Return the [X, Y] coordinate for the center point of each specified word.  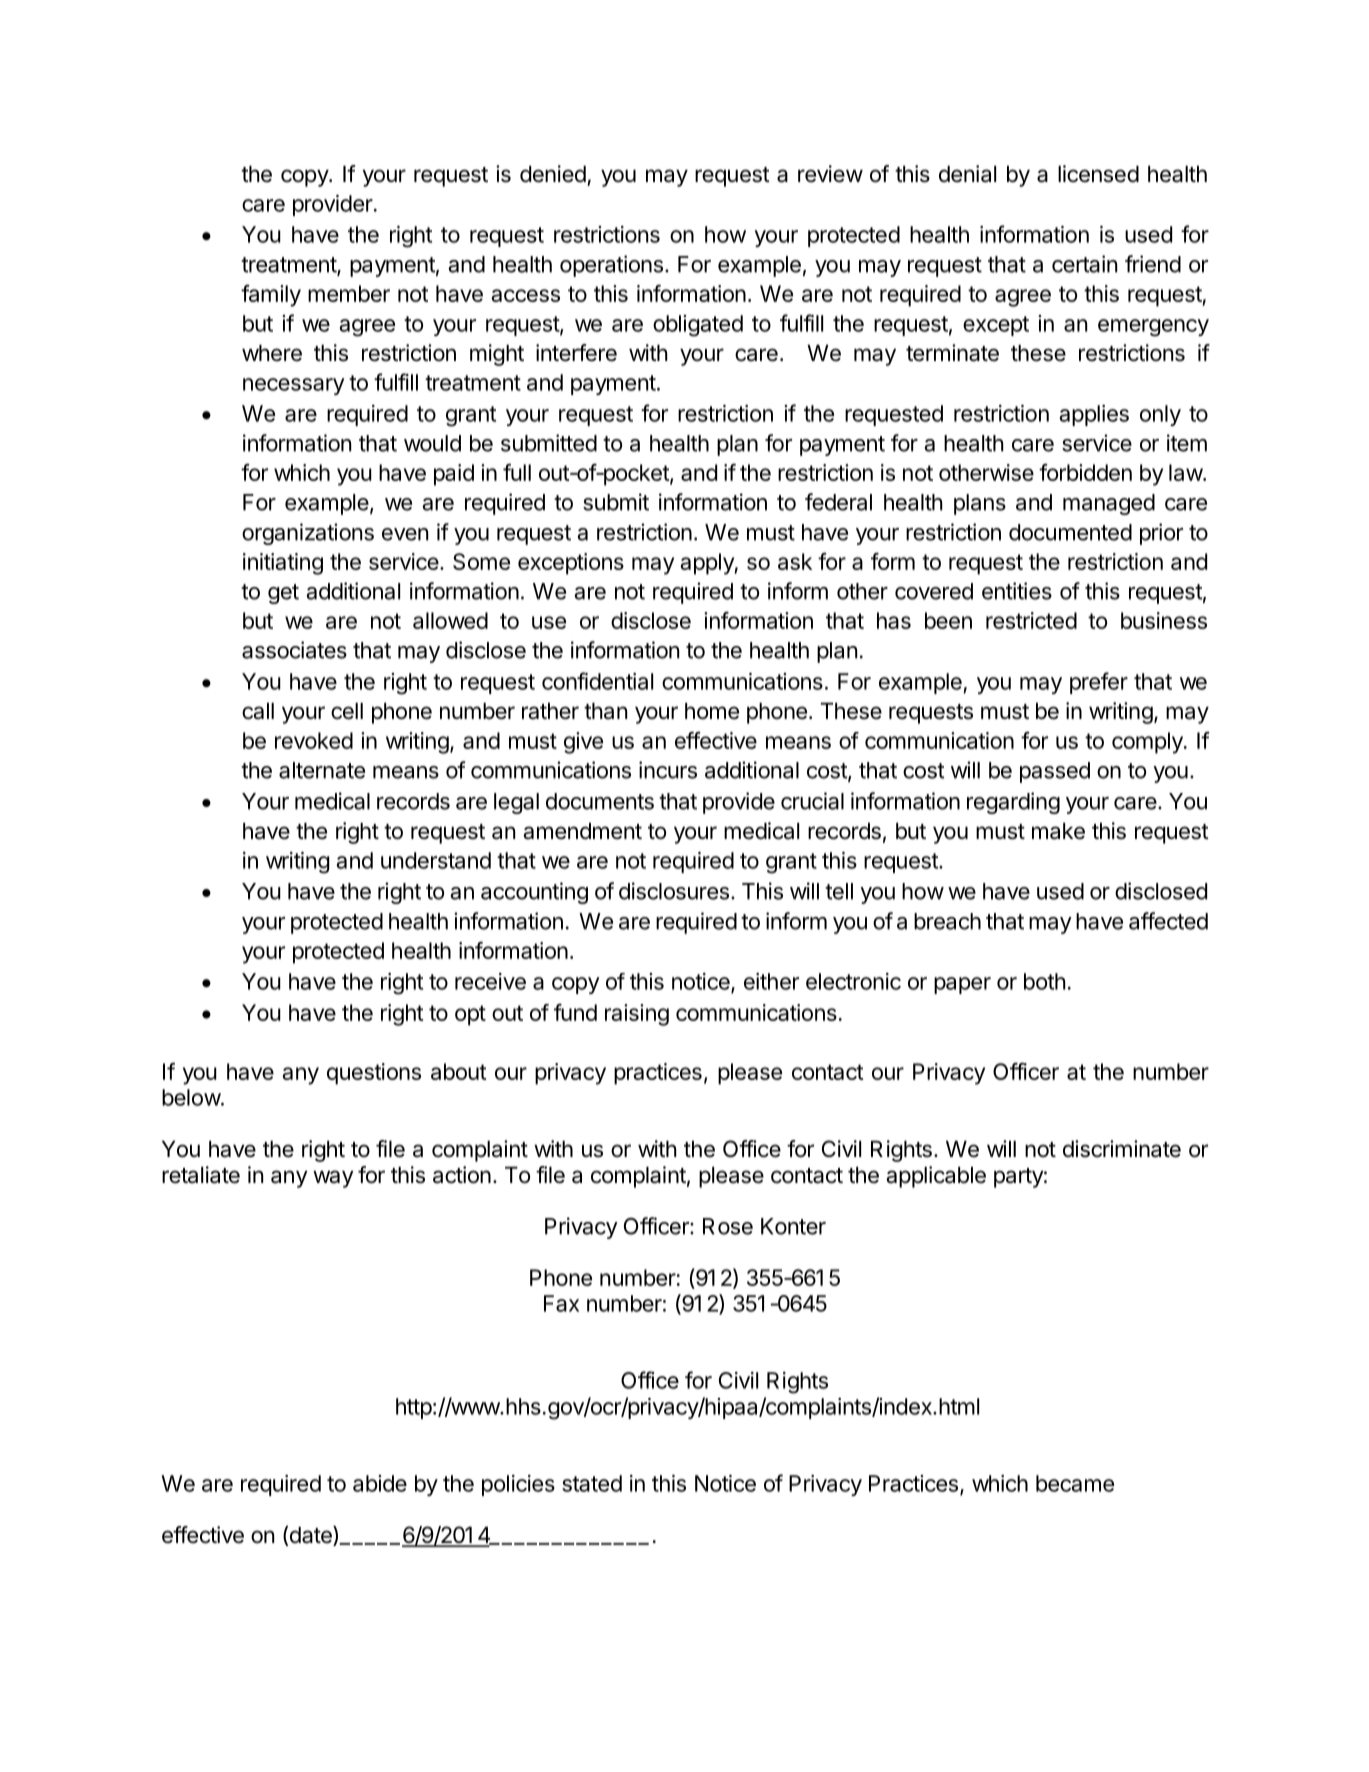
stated [592, 1483]
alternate [322, 770]
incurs [668, 770]
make [1058, 831]
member [349, 293]
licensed [1098, 174]
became [1075, 1483]
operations [611, 266]
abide [380, 1483]
